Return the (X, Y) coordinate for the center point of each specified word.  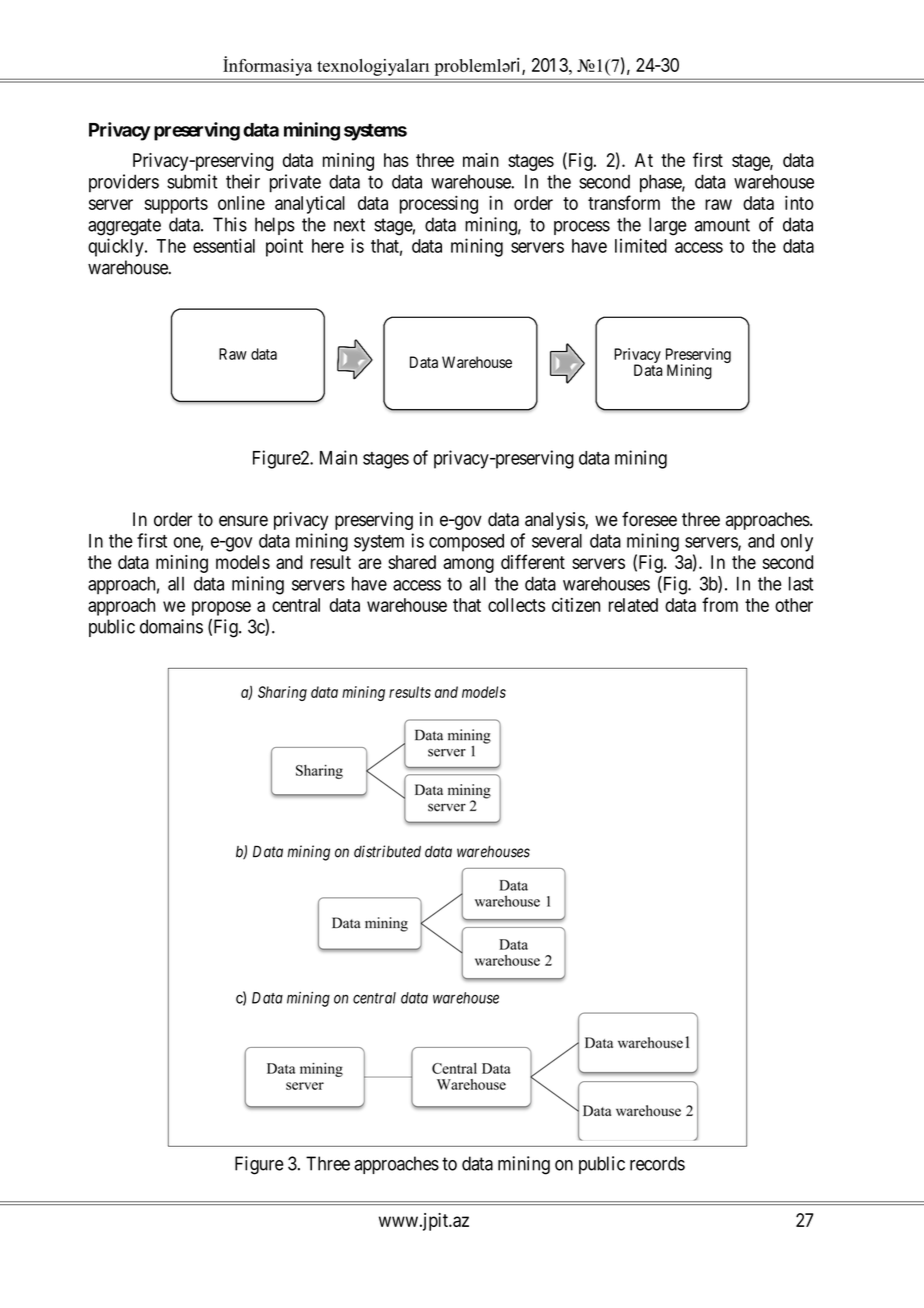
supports (176, 205)
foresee (649, 519)
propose (221, 608)
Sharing (282, 693)
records (657, 1163)
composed (466, 543)
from (720, 604)
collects (516, 605)
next (349, 225)
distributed (387, 851)
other (794, 605)
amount (722, 225)
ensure (243, 521)
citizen (576, 604)
